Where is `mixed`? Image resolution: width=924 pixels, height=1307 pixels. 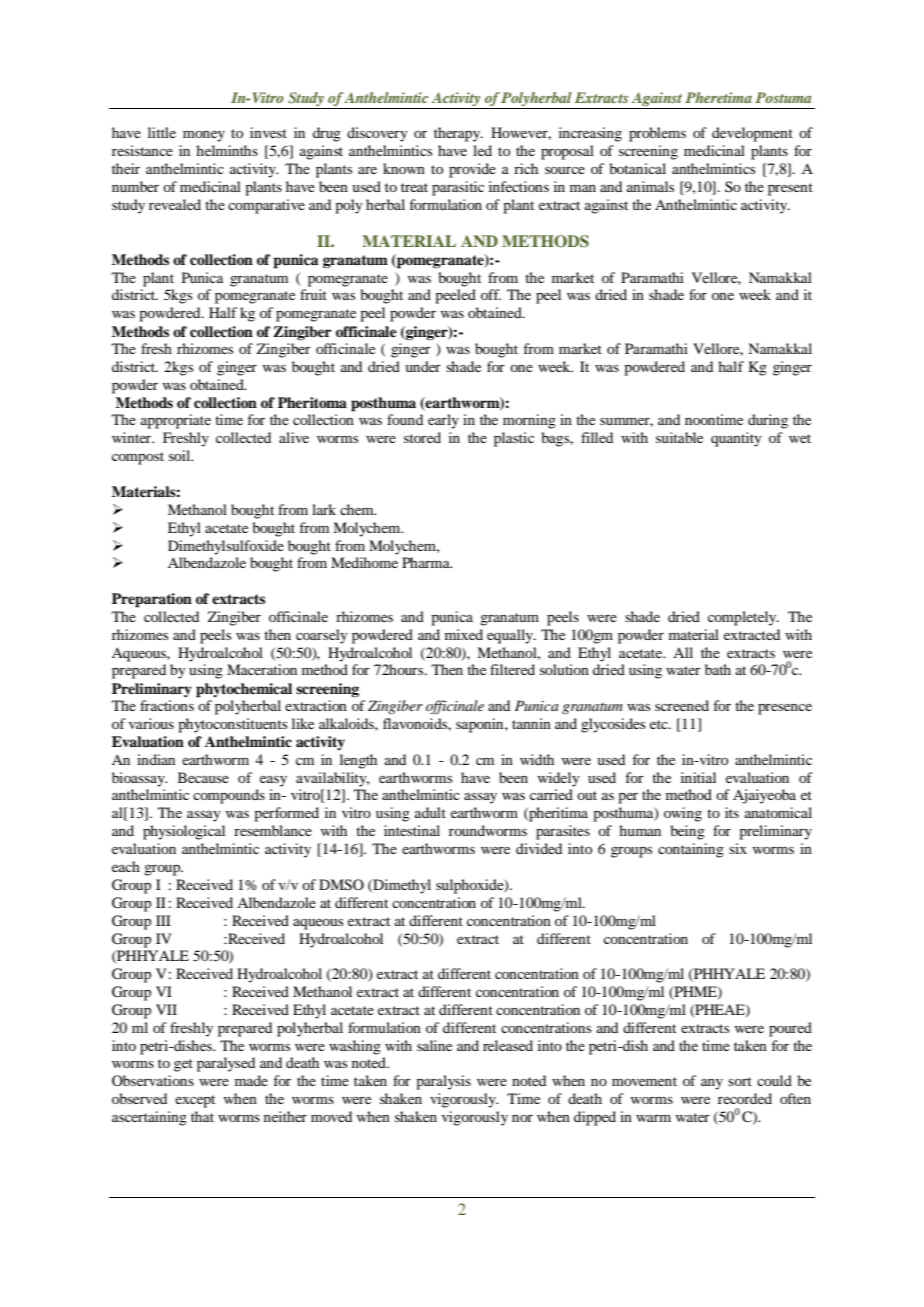
mixed is located at coordinates (464, 634).
